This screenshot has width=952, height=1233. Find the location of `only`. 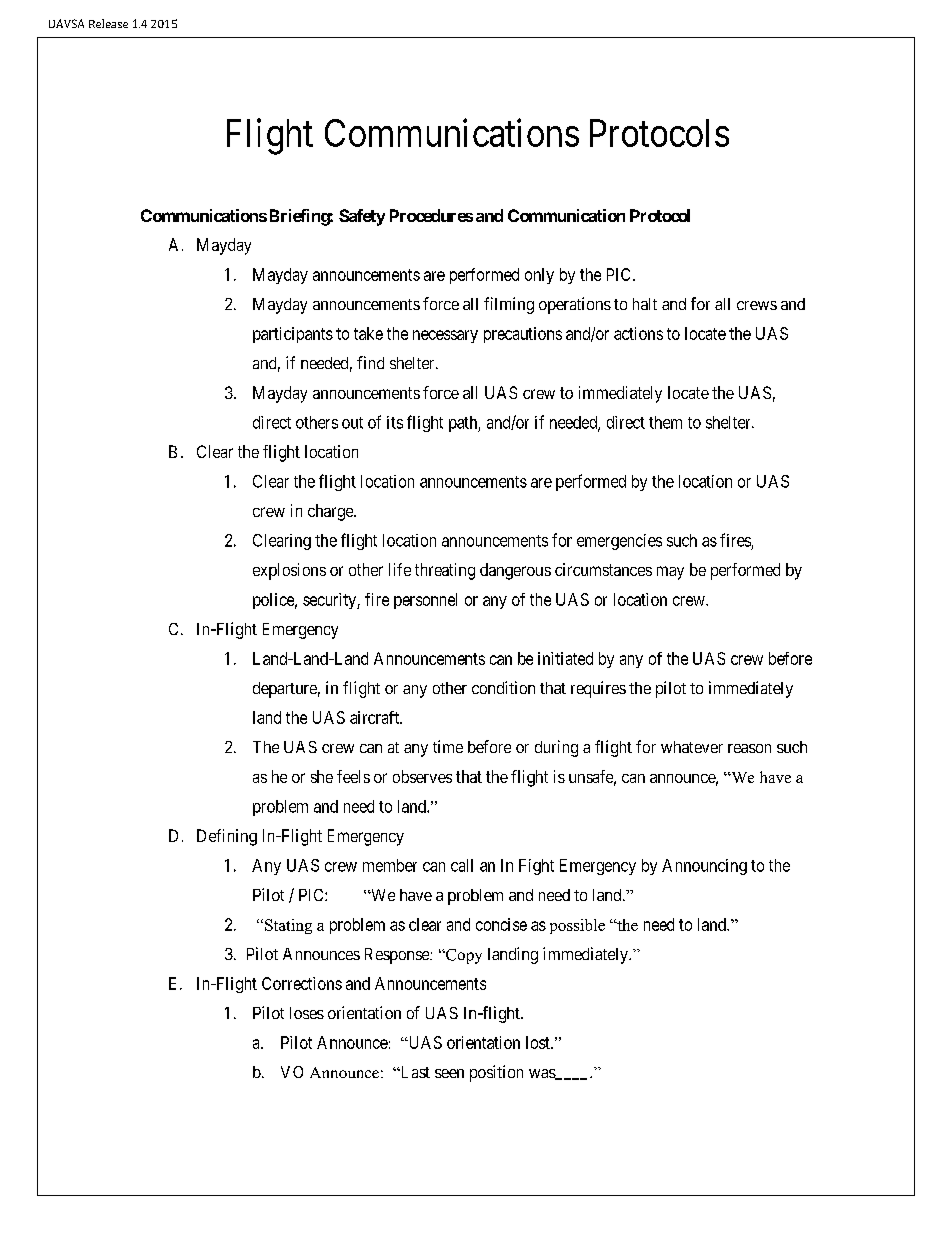

only is located at coordinates (539, 276).
